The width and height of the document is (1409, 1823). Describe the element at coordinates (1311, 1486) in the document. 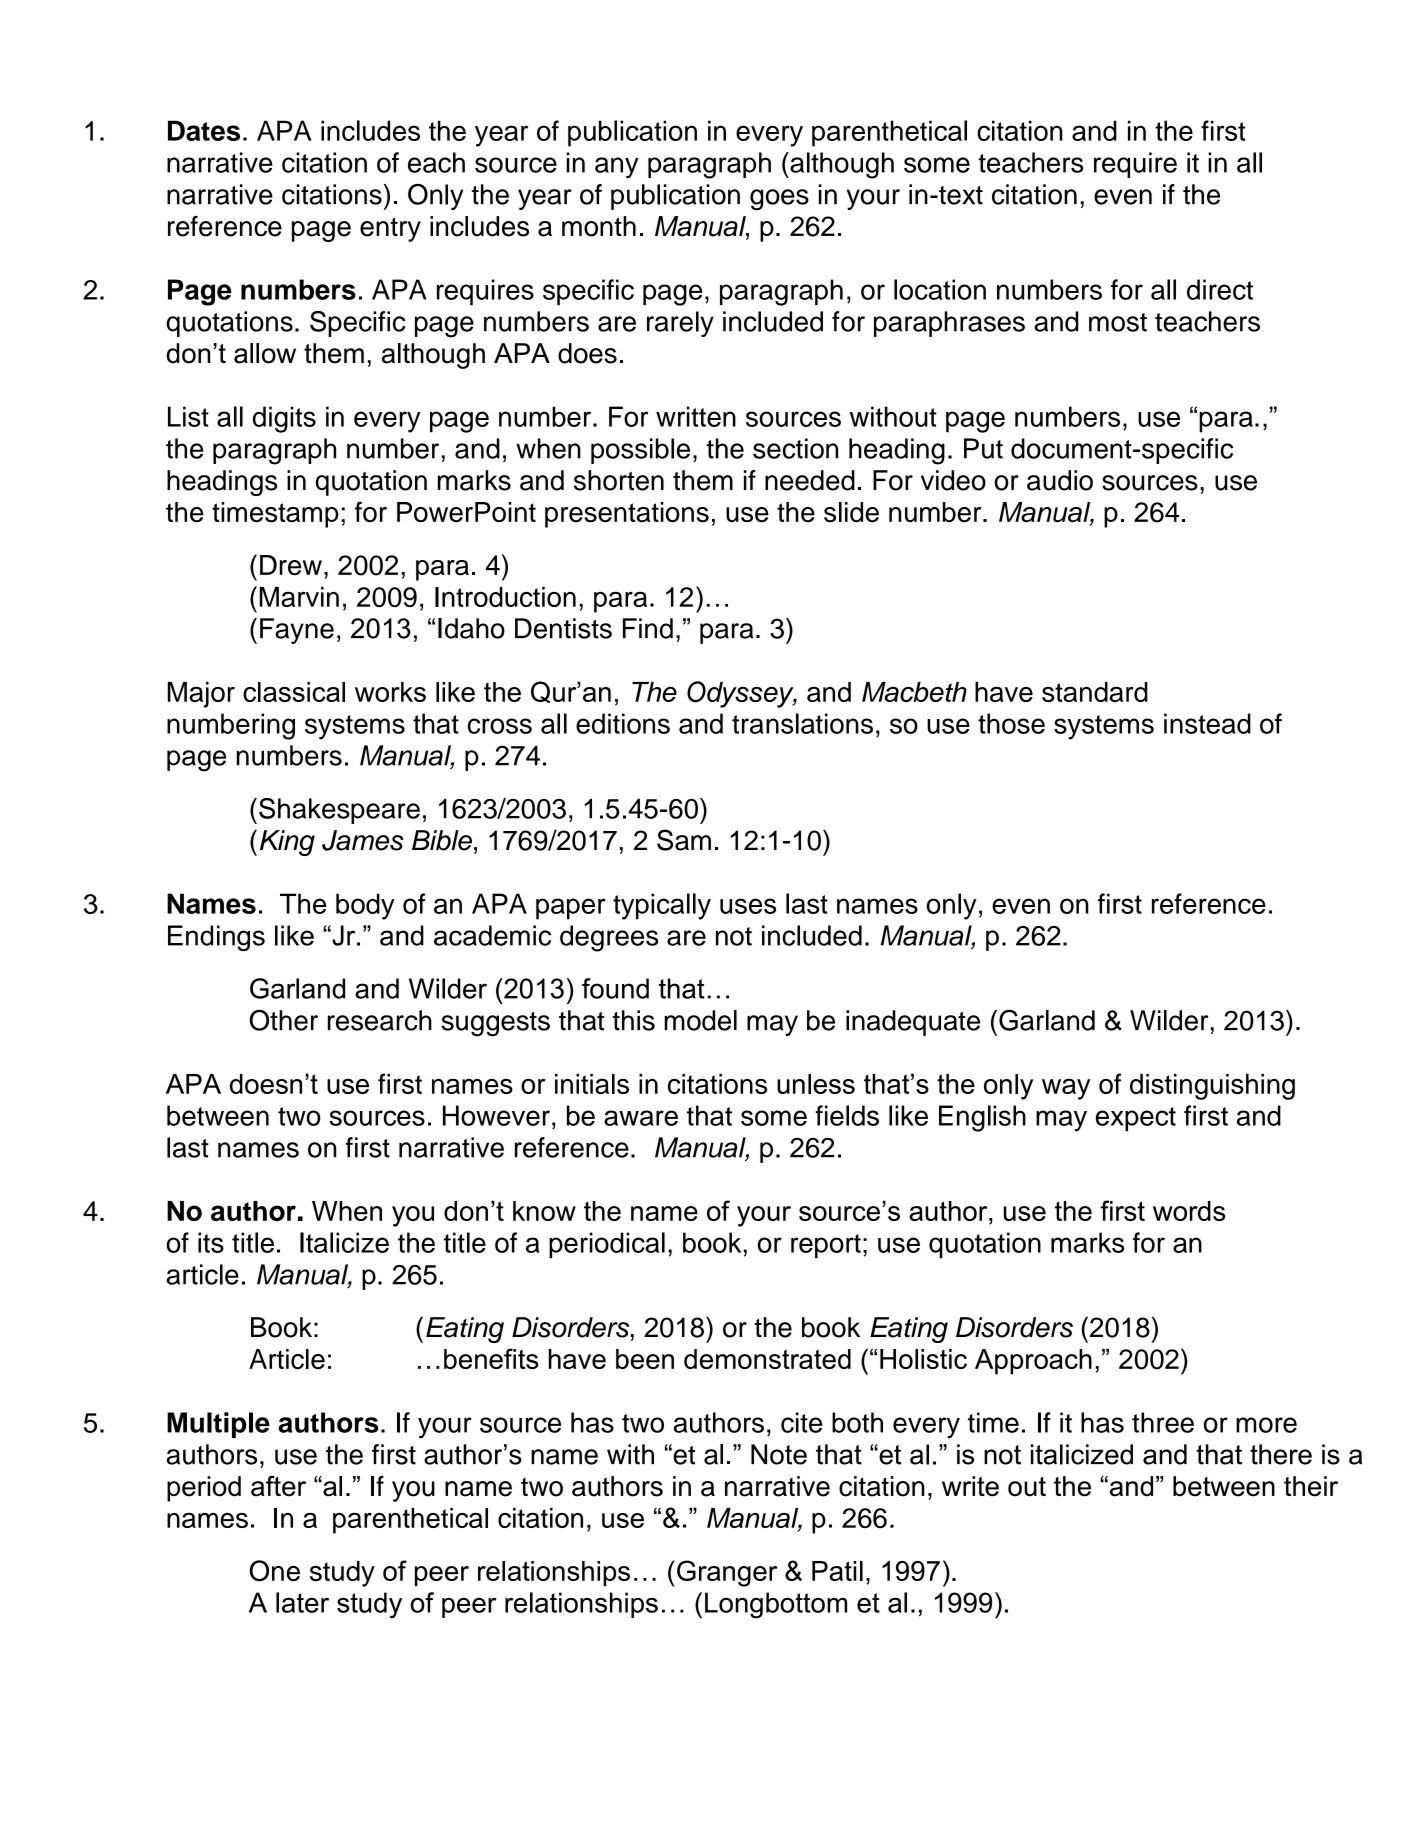

I see `their` at that location.
